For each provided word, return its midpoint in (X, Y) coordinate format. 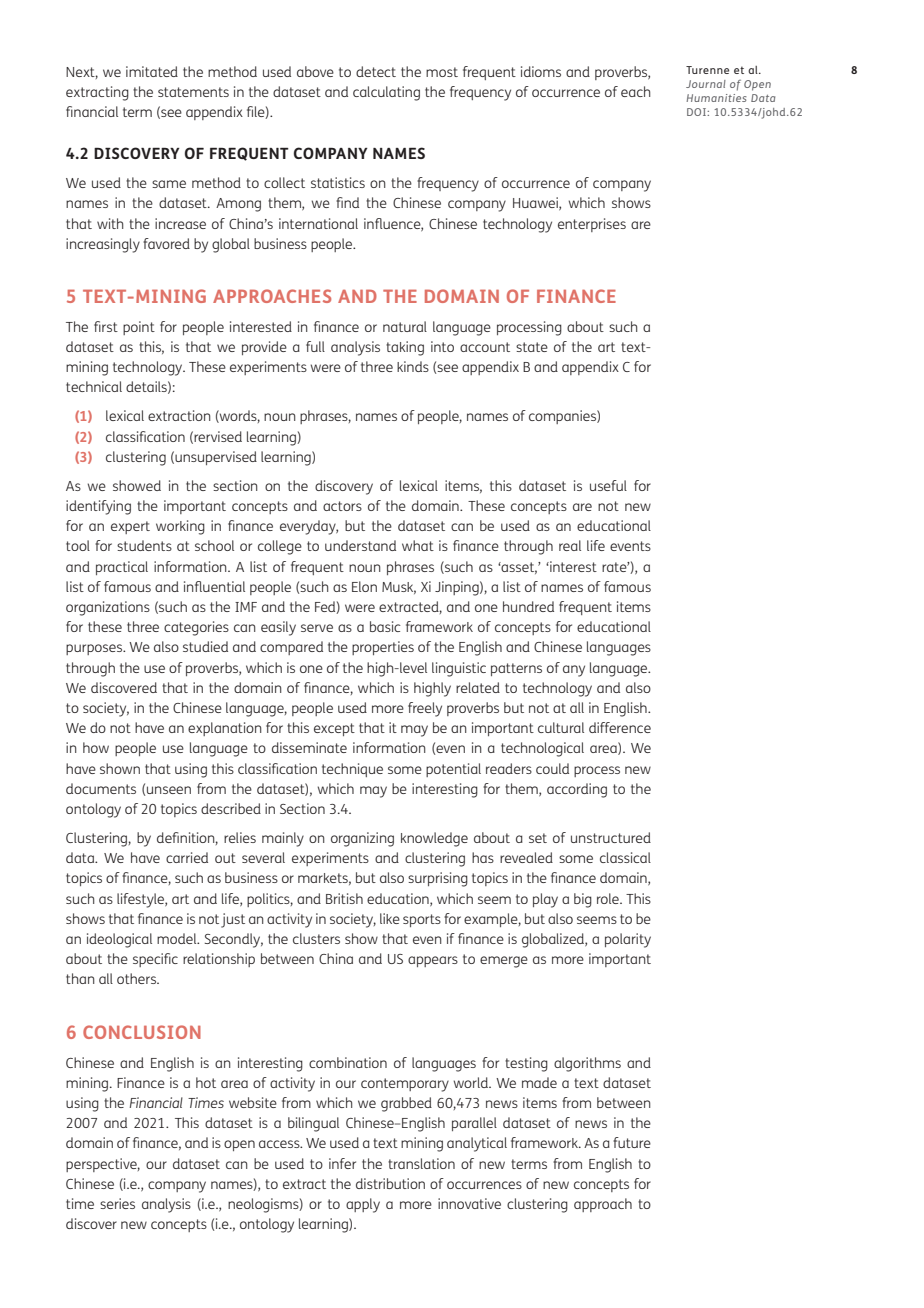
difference (620, 727)
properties (383, 648)
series (117, 1203)
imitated (152, 71)
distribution (390, 1183)
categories (196, 628)
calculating (386, 93)
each (635, 91)
